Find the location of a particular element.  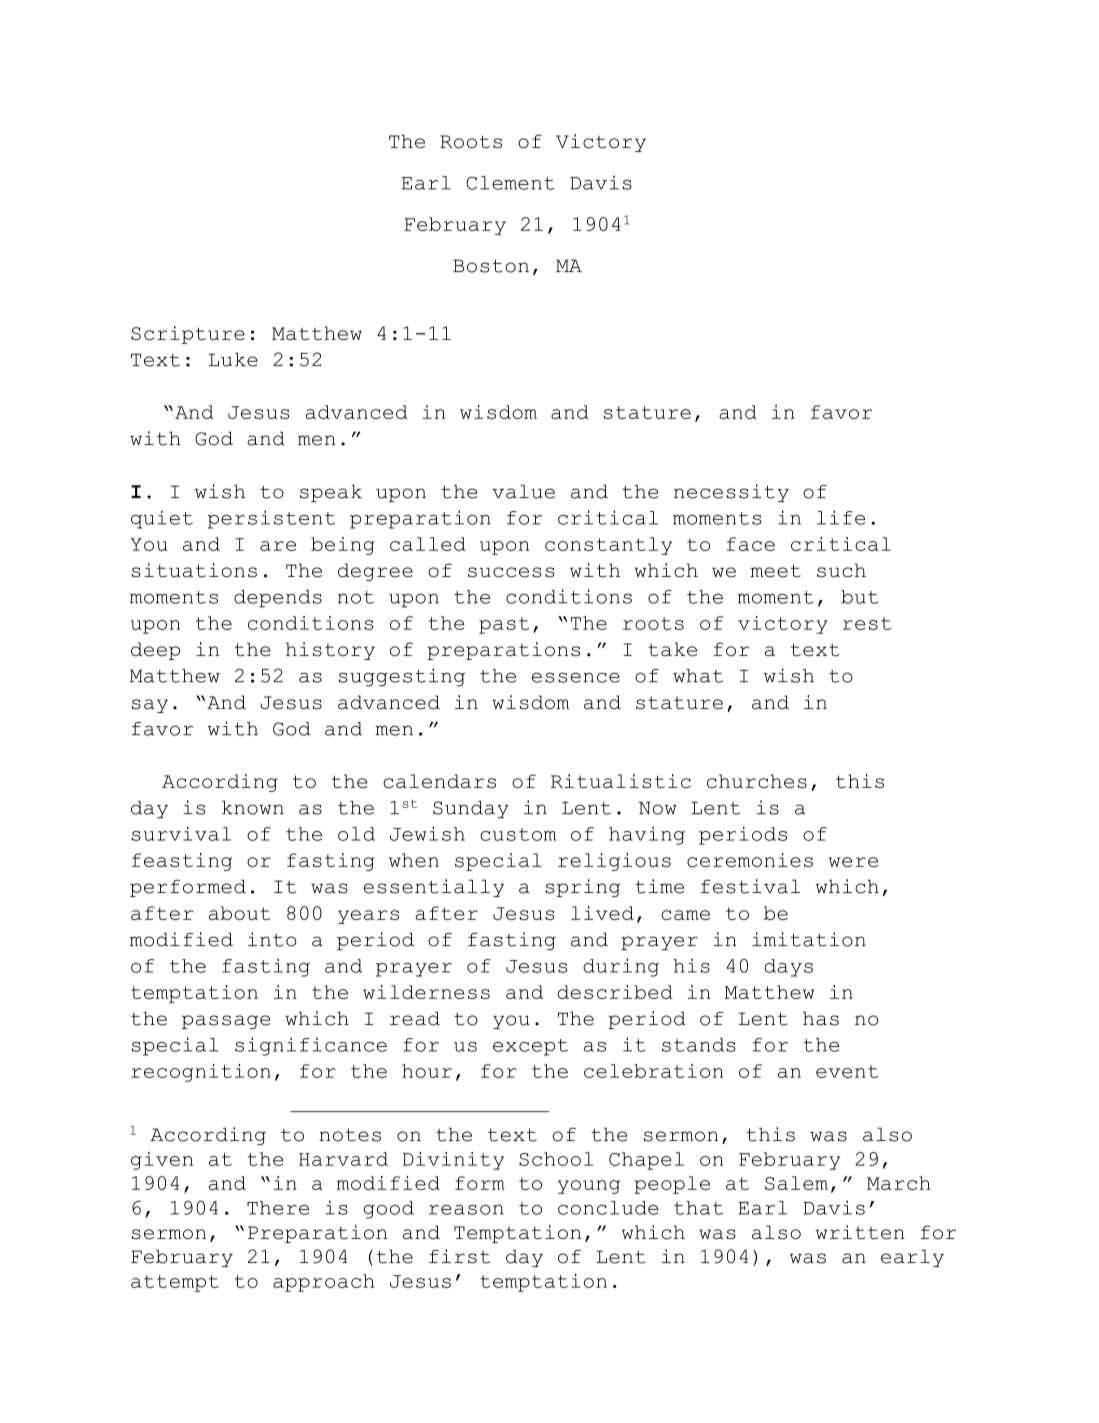

Boston is located at coordinates (491, 266).
